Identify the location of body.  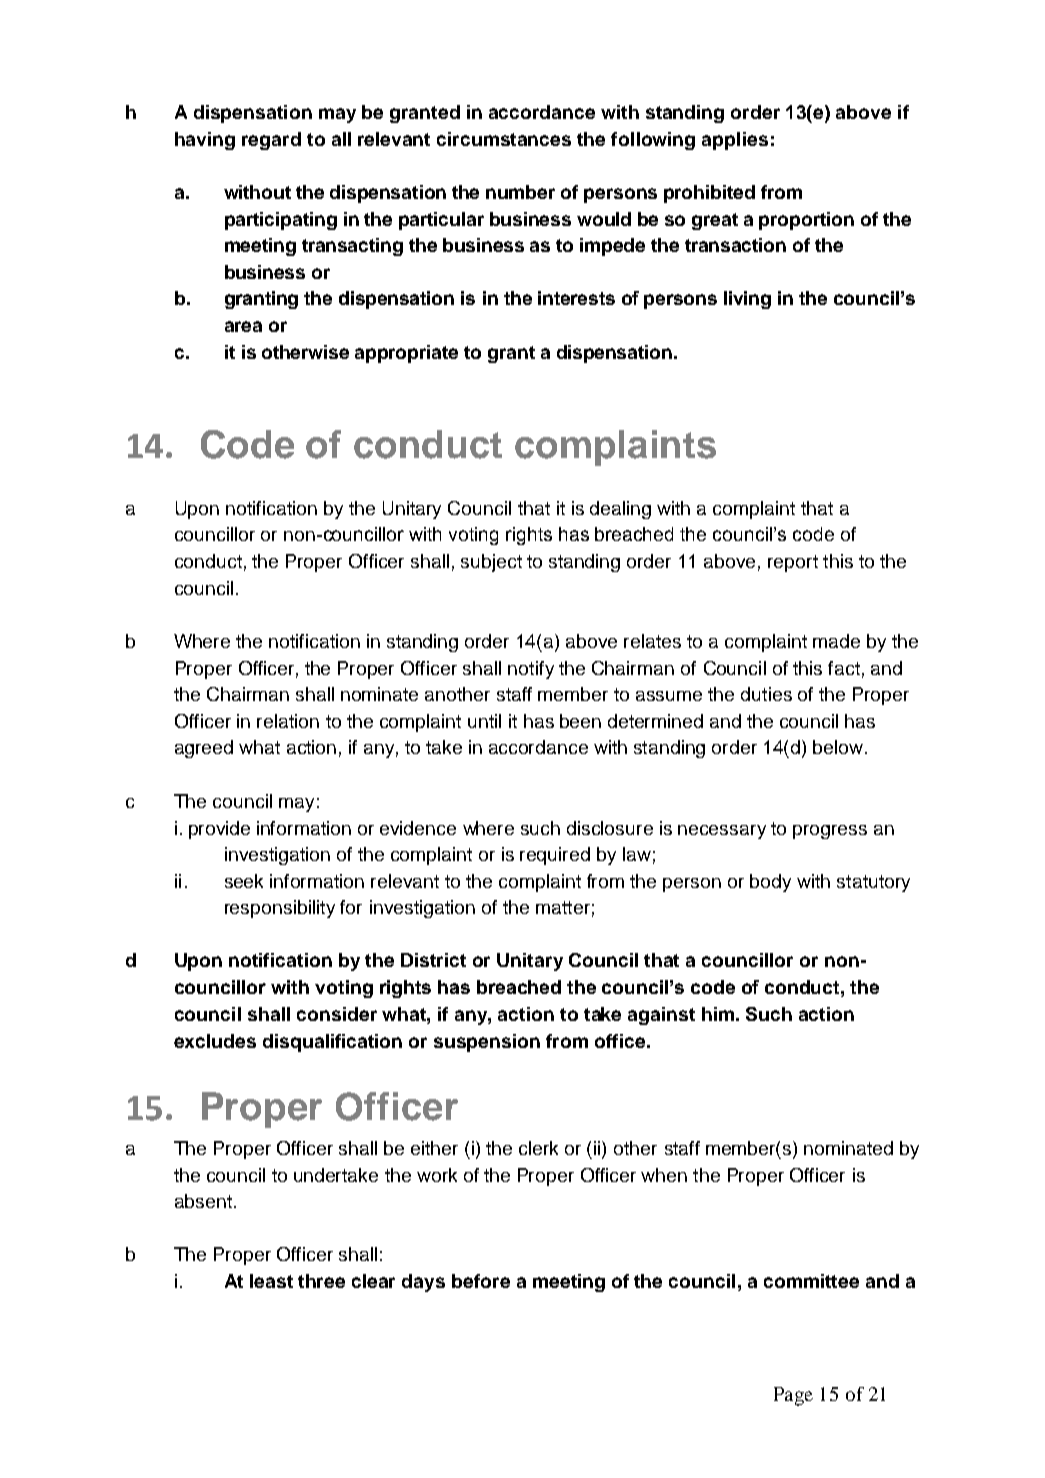
(770, 883).
